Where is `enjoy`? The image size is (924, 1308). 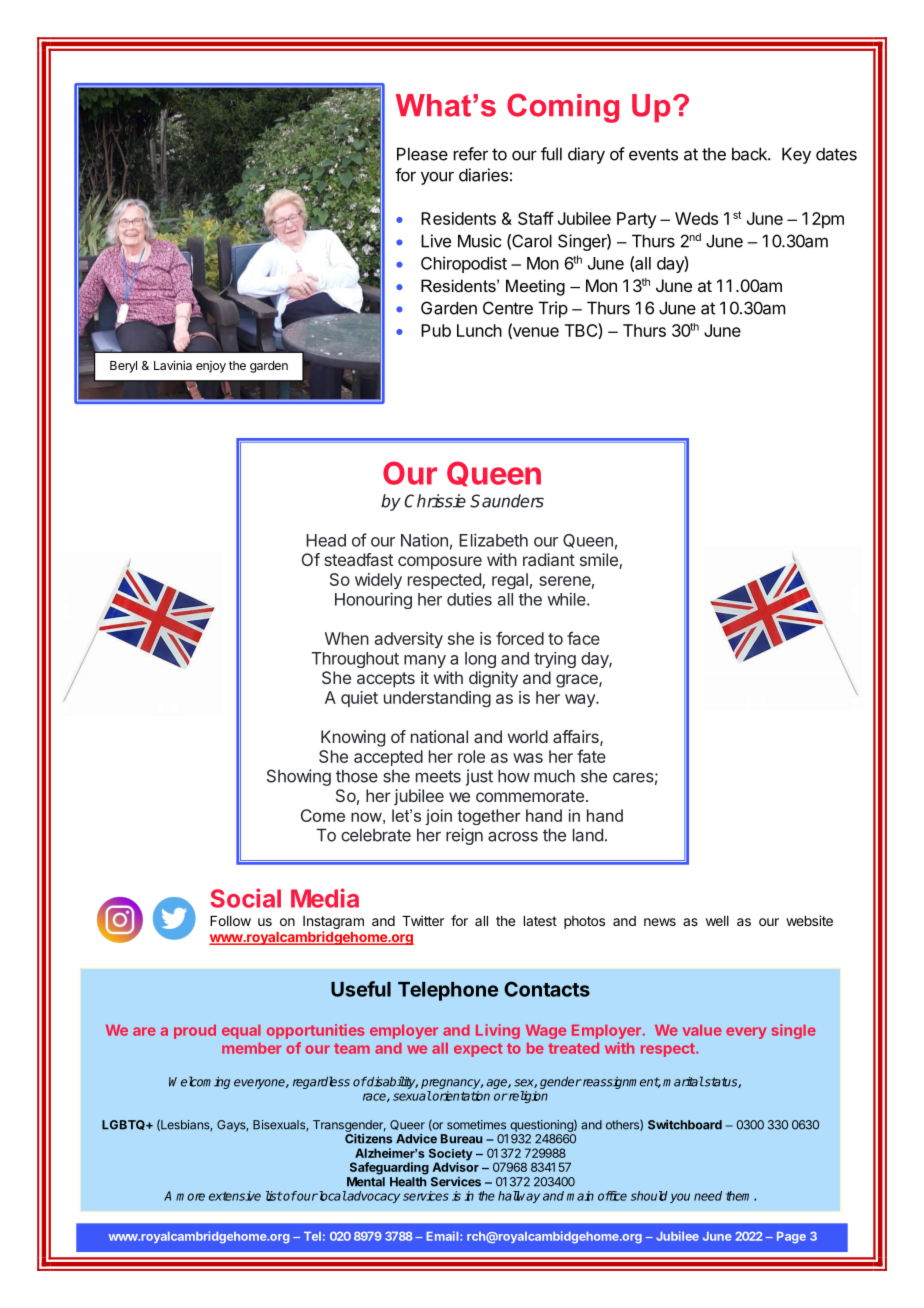
enjoy is located at coordinates (211, 367).
